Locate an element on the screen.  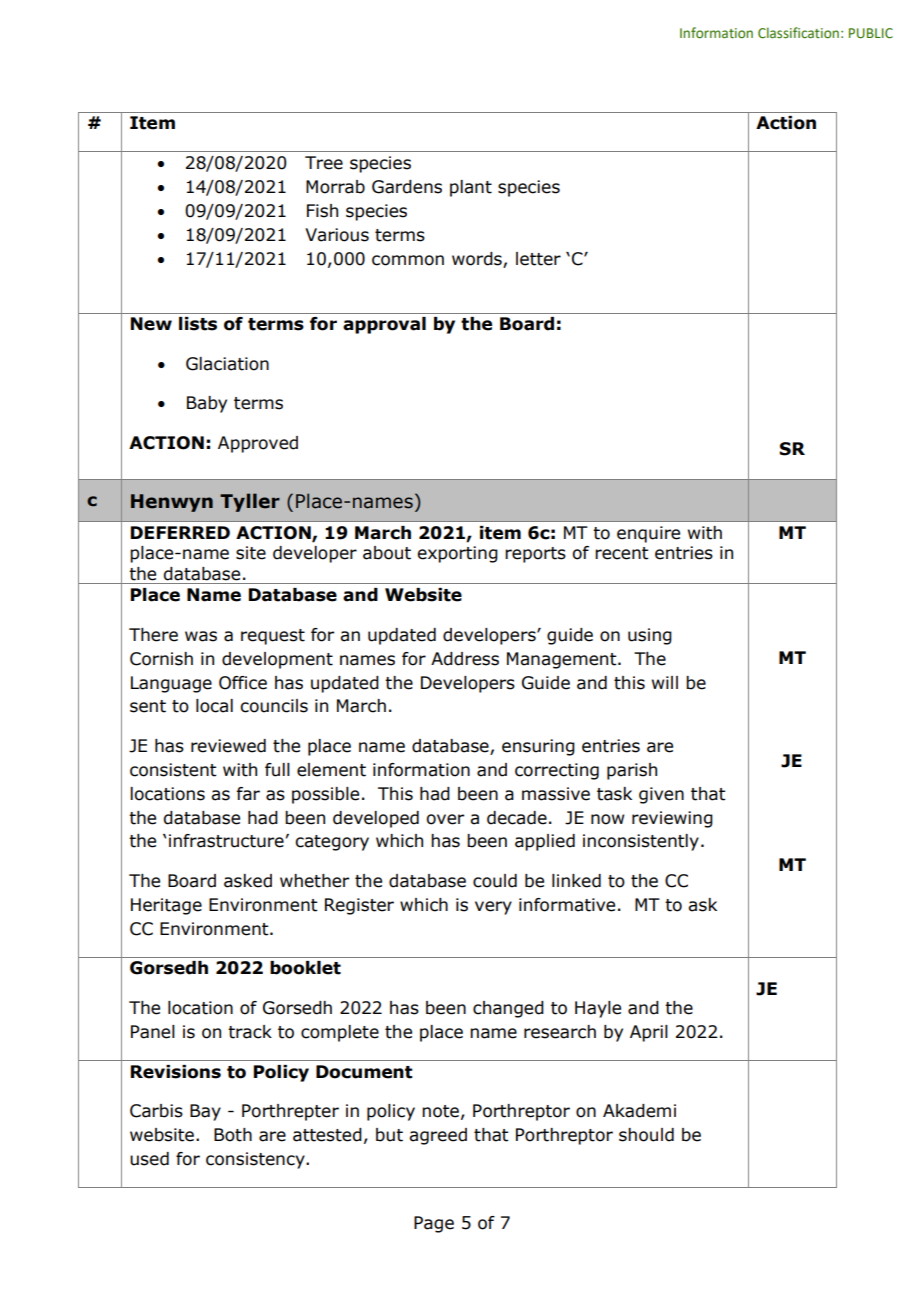
Address is located at coordinates (465, 659).
